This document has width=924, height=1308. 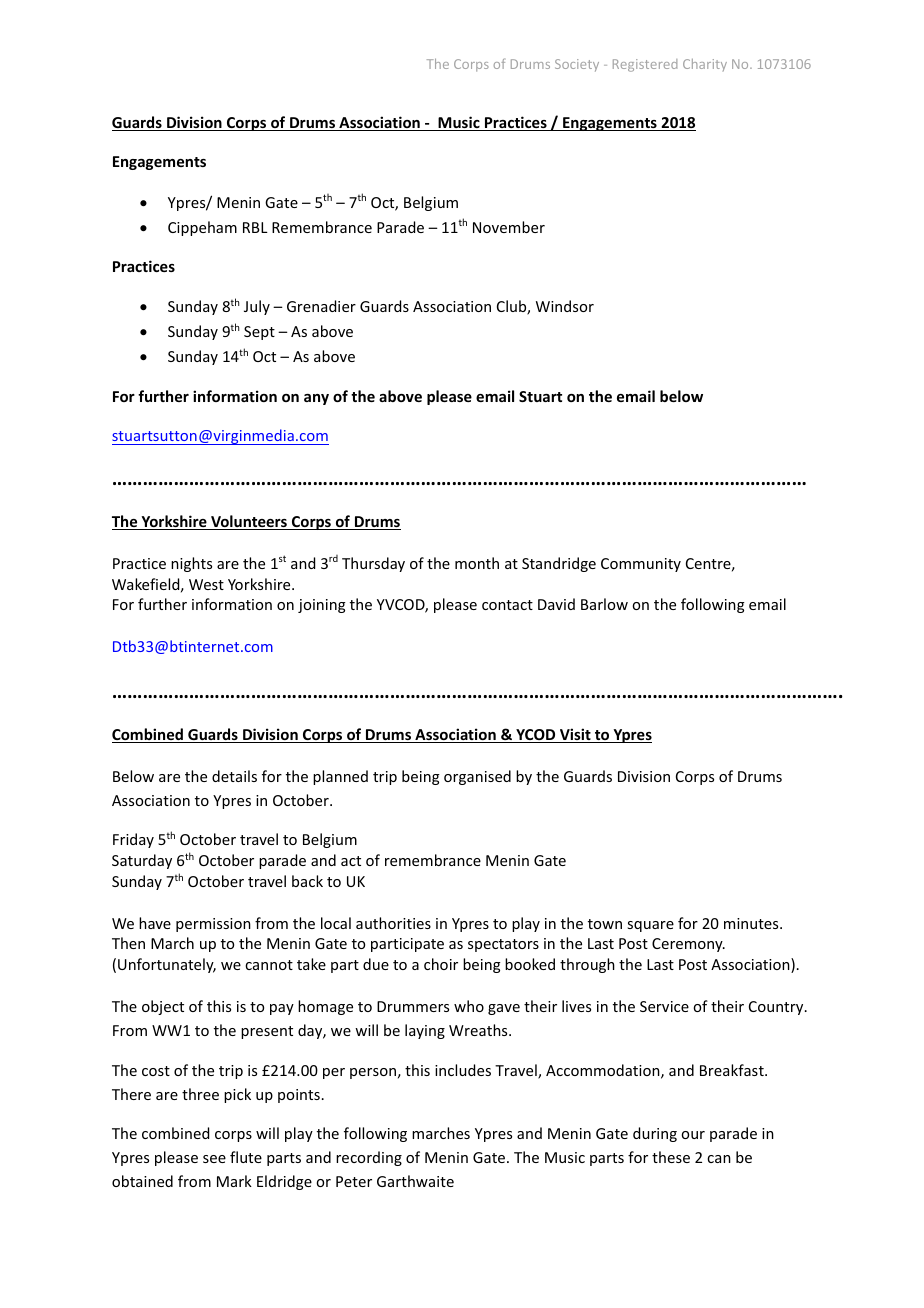 What do you see at coordinates (705, 65) in the document?
I see `Charity` at bounding box center [705, 65].
